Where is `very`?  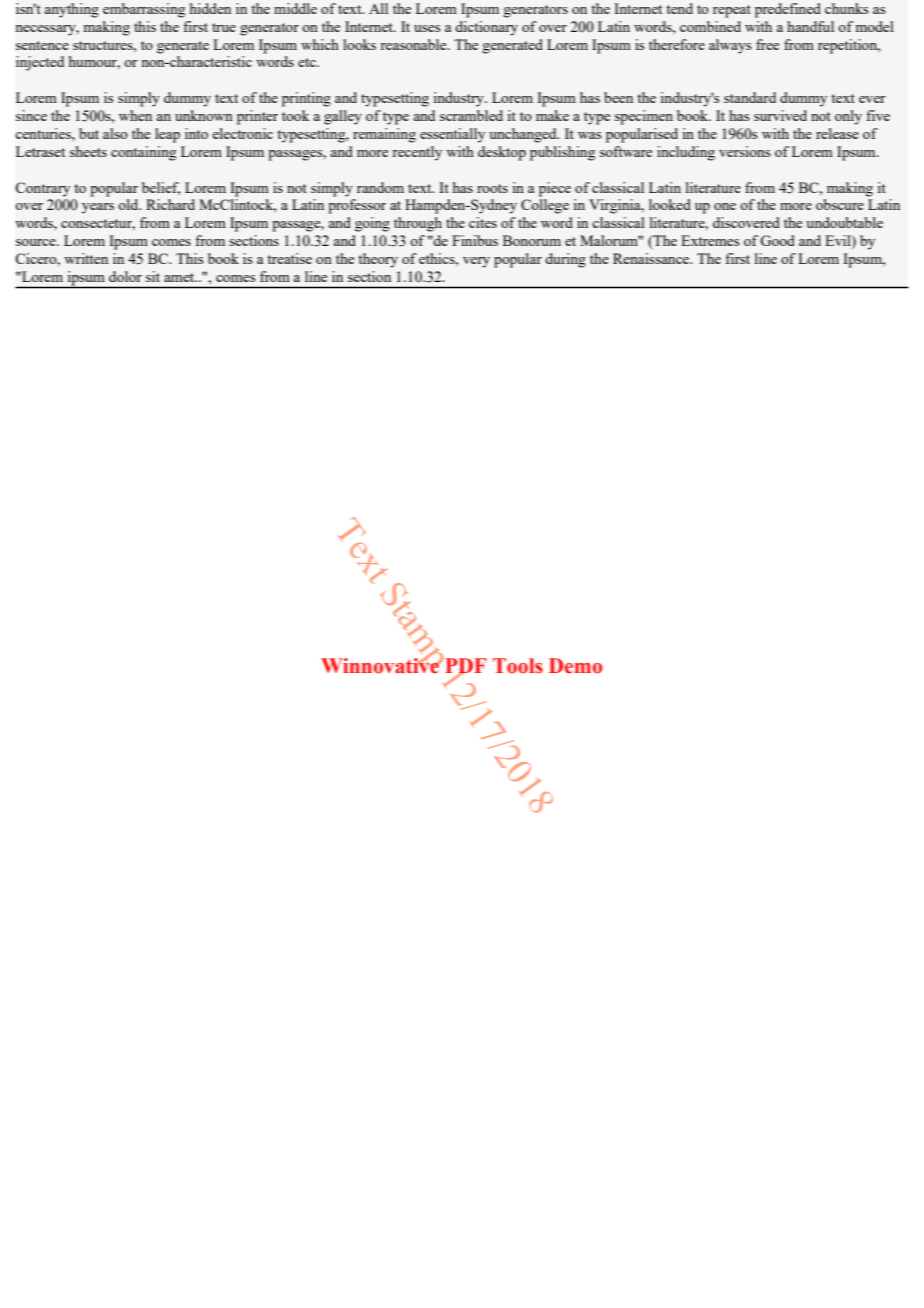
very is located at coordinates (476, 262).
